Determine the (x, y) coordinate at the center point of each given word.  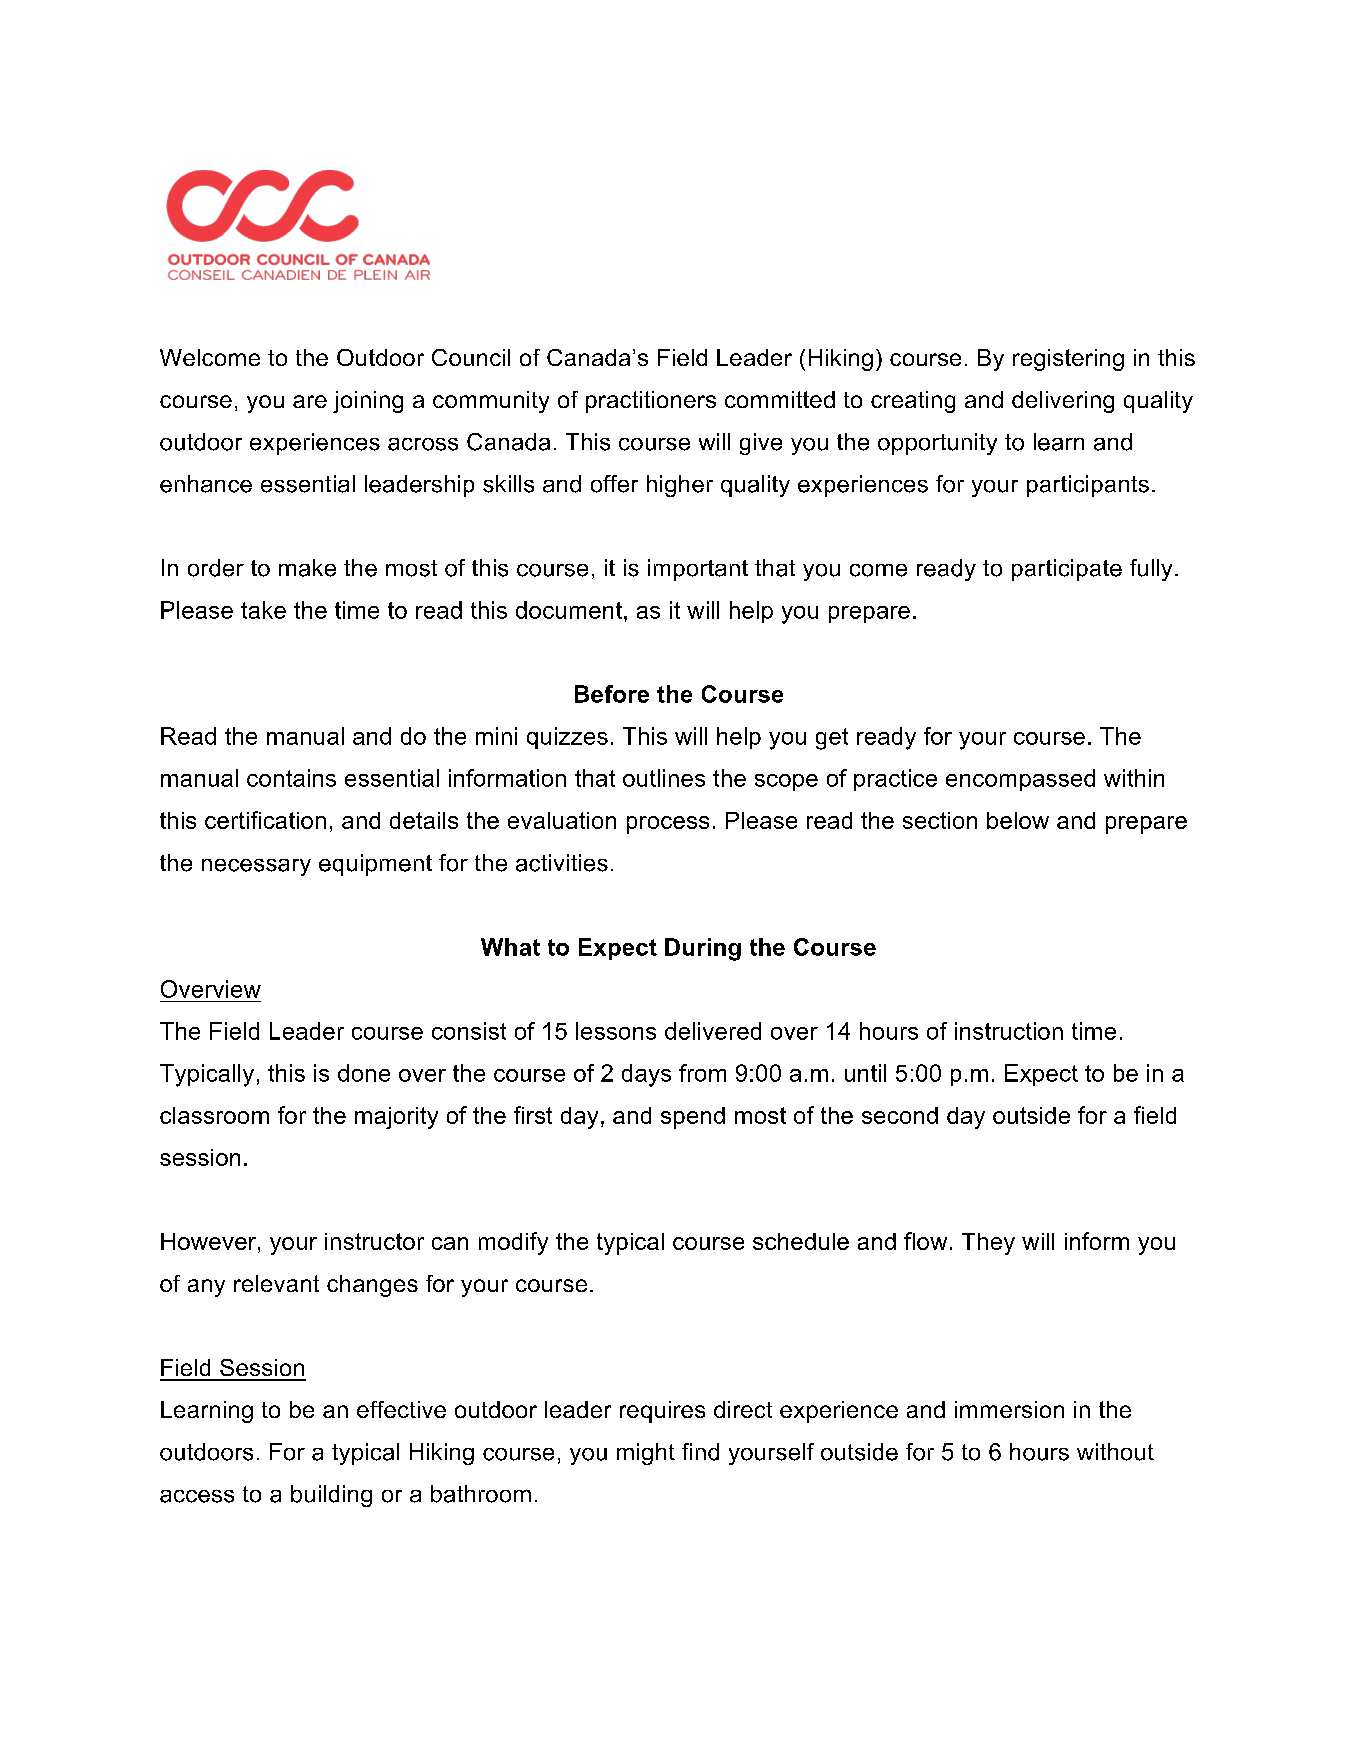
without (1115, 1452)
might (646, 1454)
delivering (1063, 402)
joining (368, 402)
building (331, 1496)
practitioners (651, 402)
